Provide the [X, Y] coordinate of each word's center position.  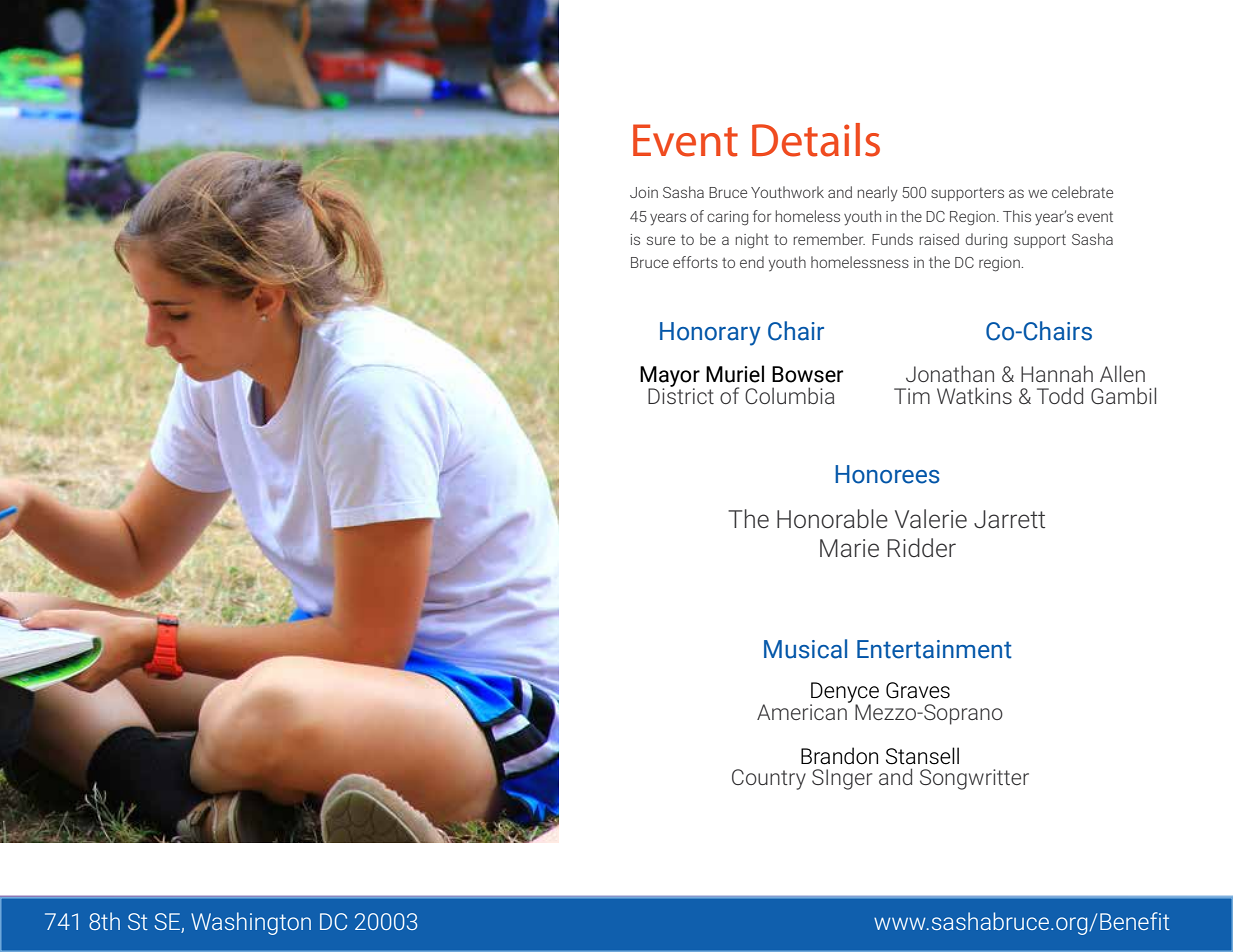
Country [769, 779]
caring [727, 218]
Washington [251, 923]
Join [644, 192]
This [1017, 216]
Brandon [839, 756]
